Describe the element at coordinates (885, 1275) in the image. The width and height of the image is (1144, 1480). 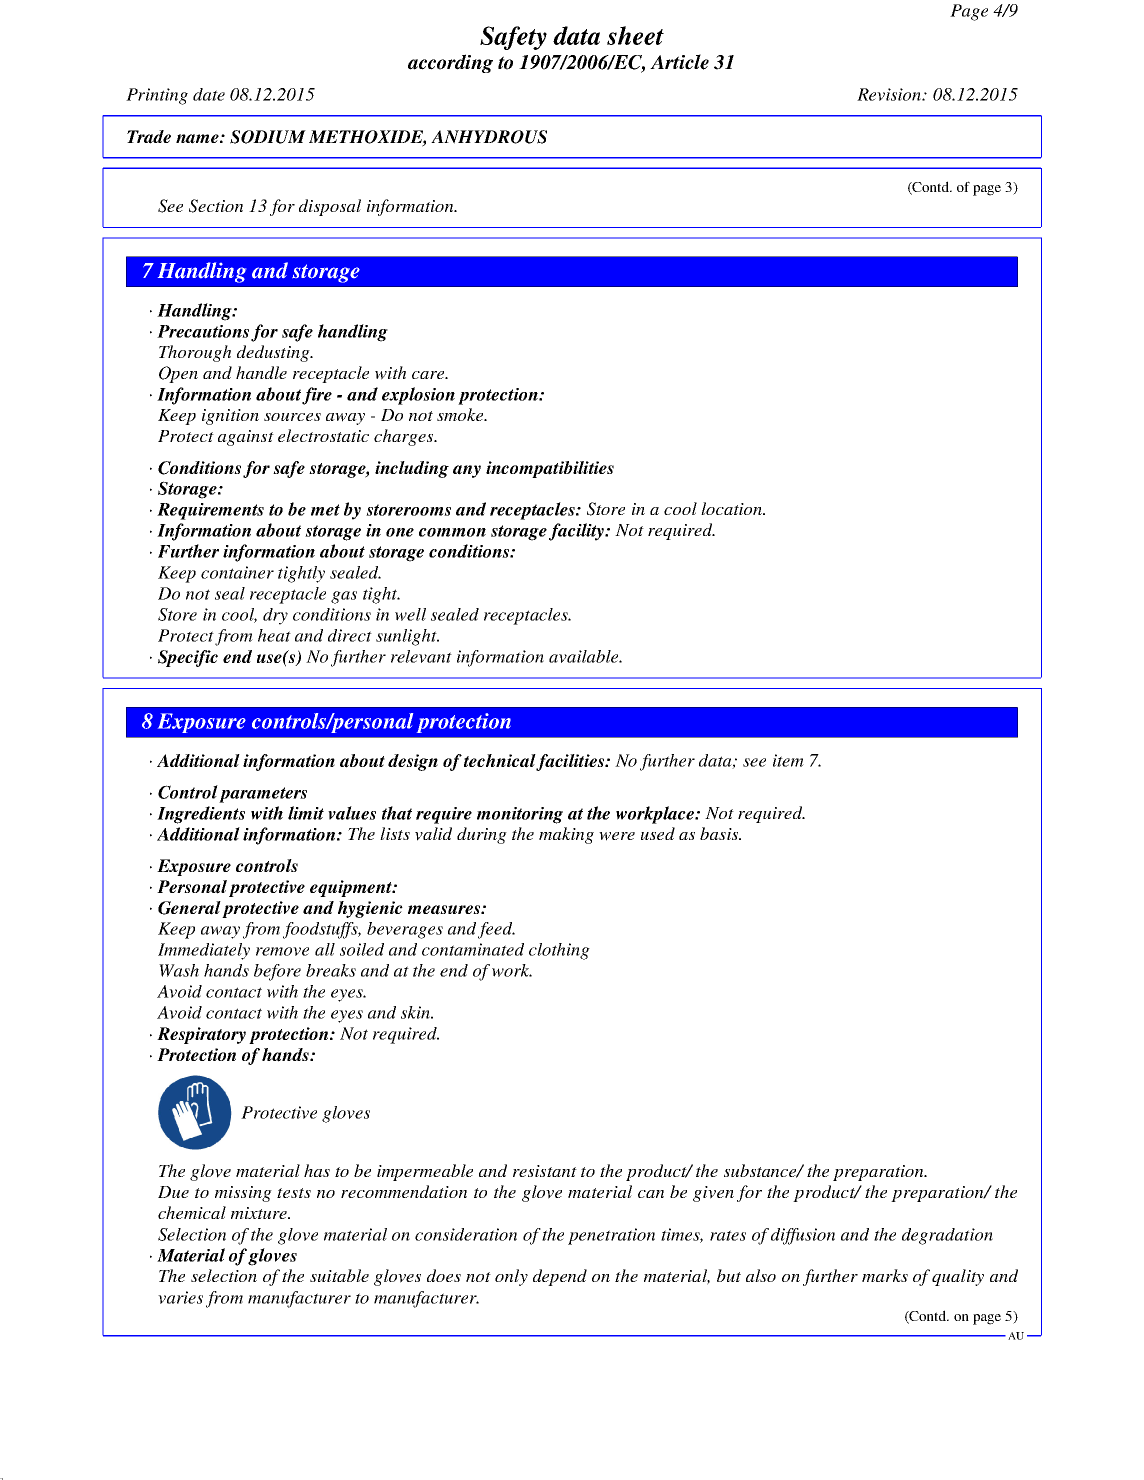
I see `marks` at that location.
